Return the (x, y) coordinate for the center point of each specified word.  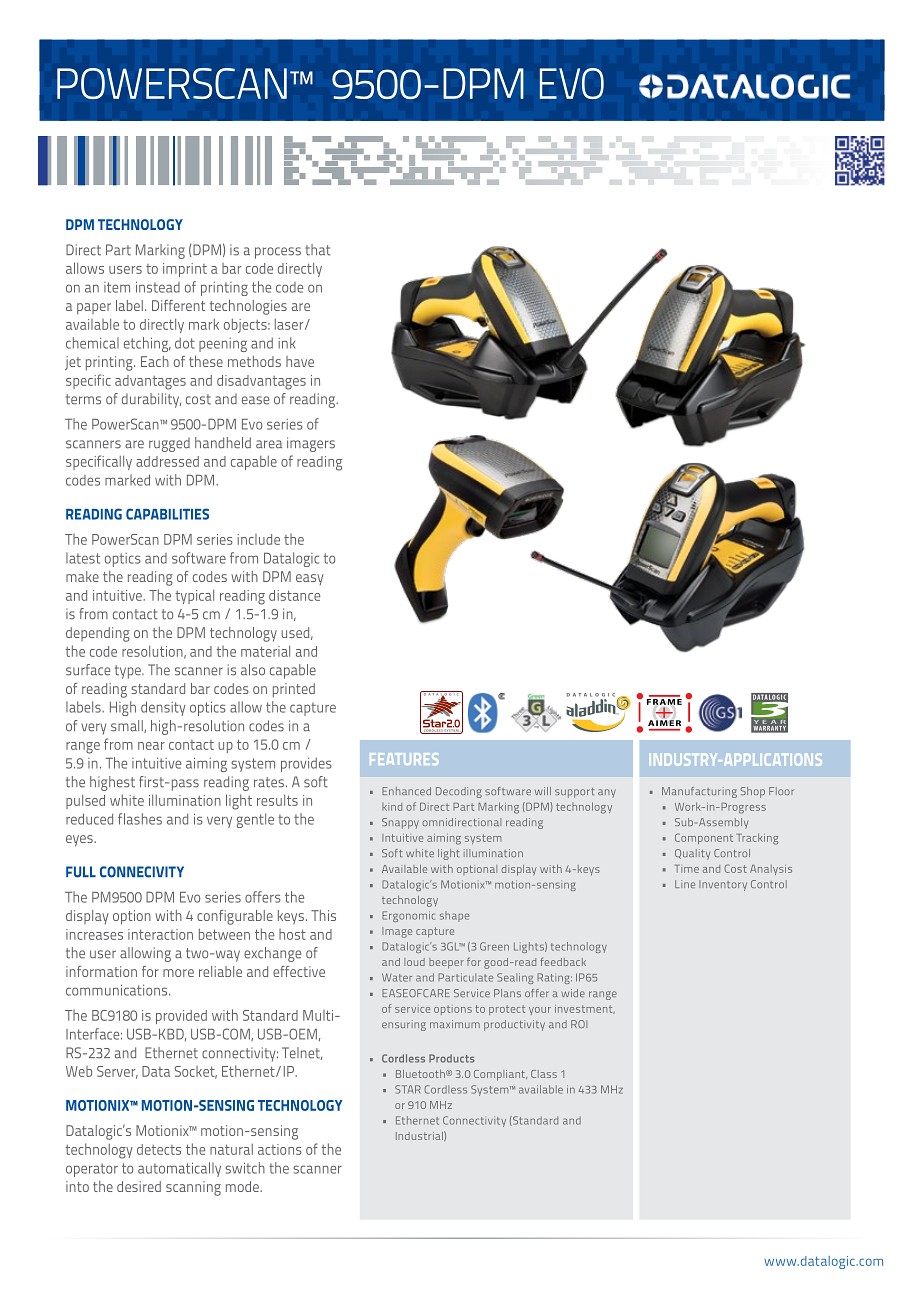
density (163, 708)
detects (159, 1149)
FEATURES (404, 759)
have (300, 361)
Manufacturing (699, 792)
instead (158, 287)
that (318, 250)
